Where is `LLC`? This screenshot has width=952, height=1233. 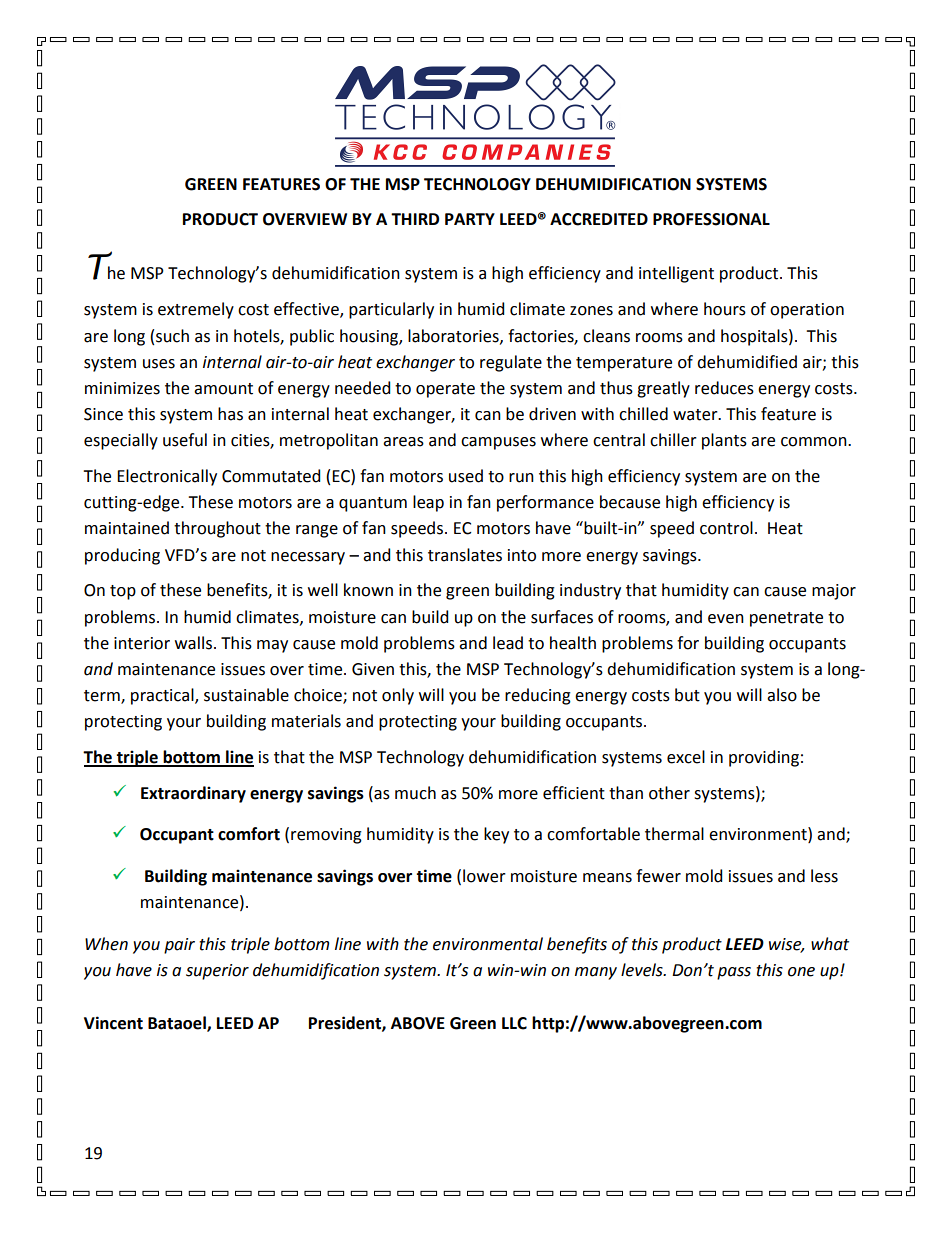
LLC is located at coordinates (514, 1023).
